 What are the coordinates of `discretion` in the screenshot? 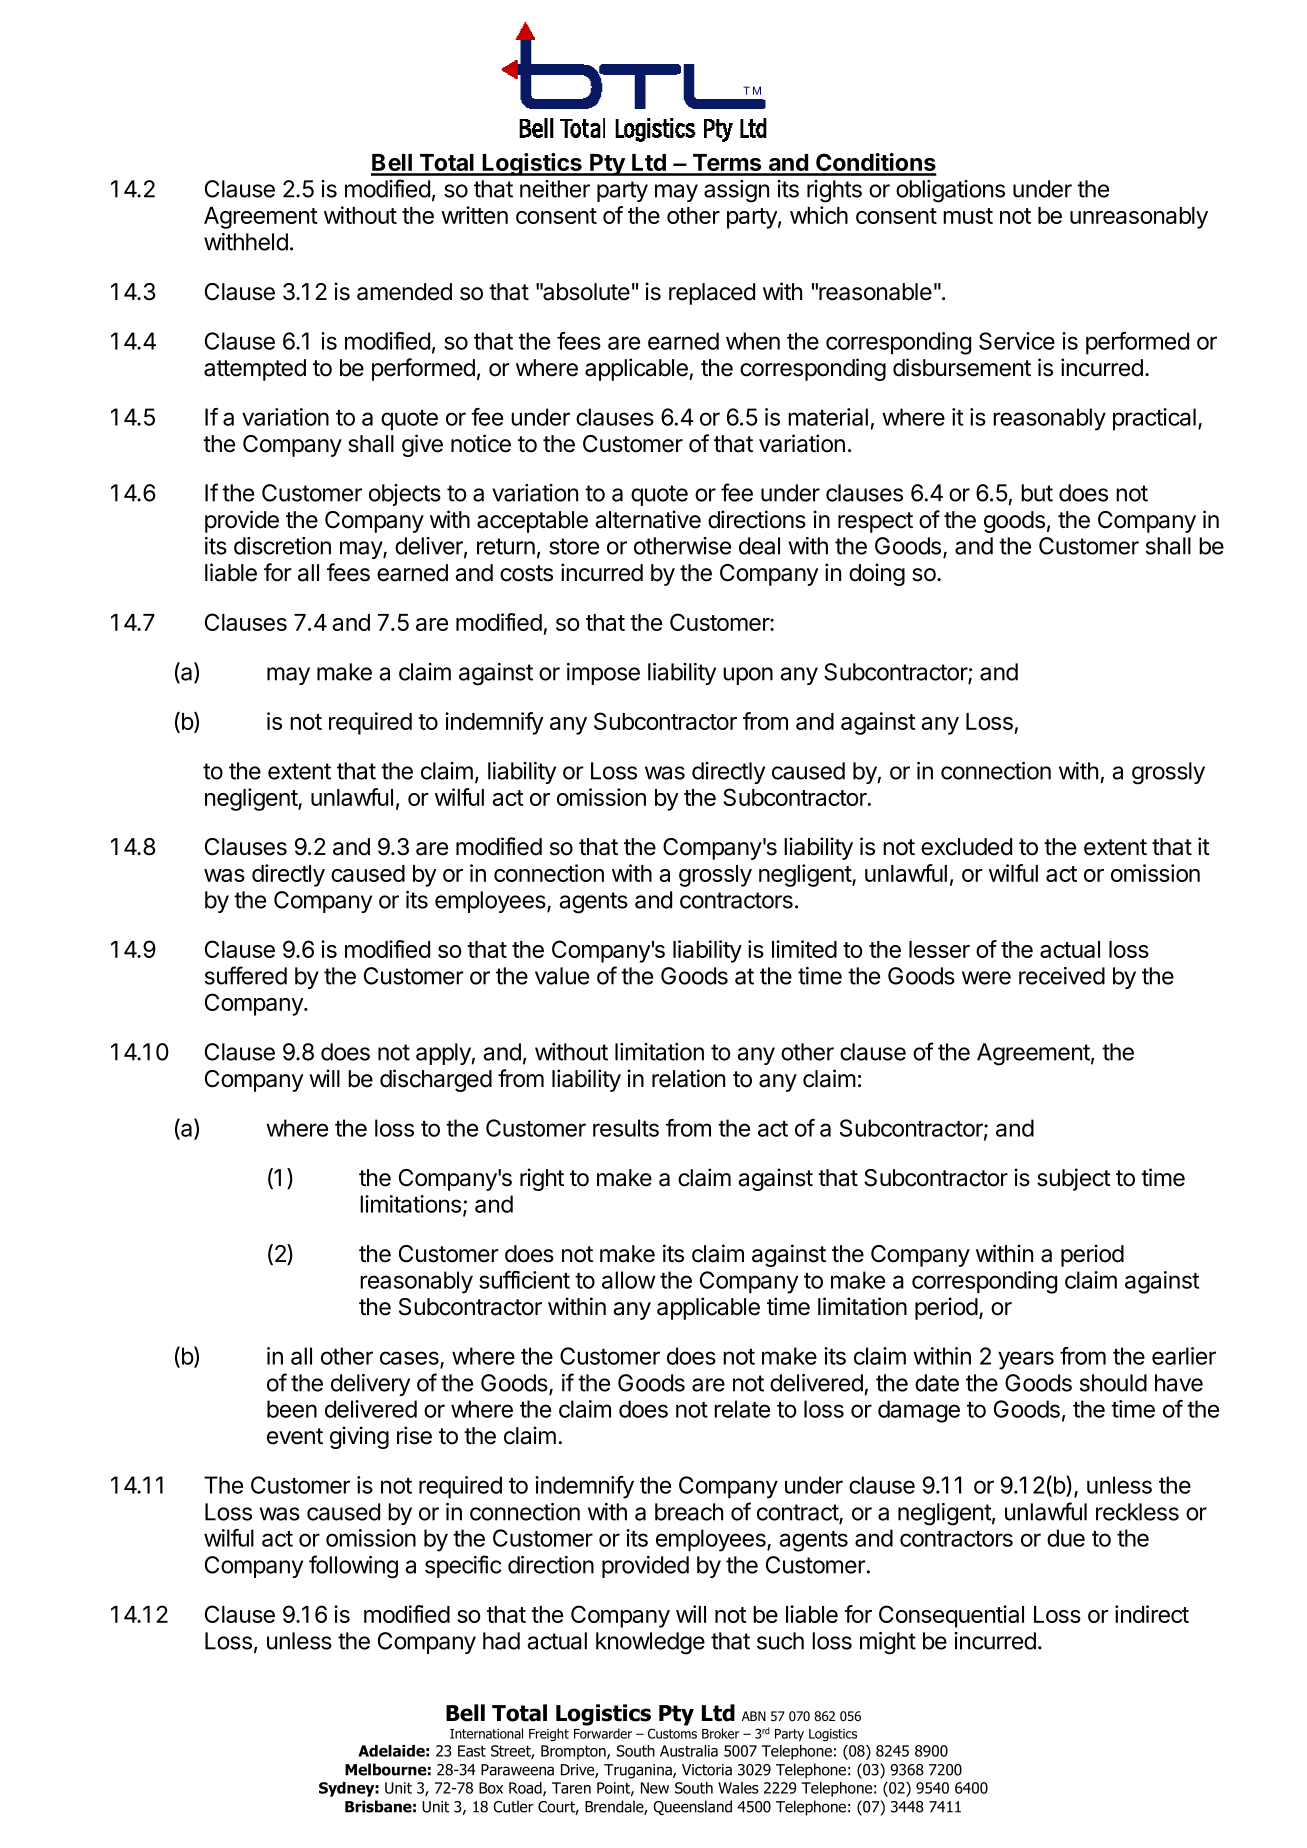 It's located at (282, 546).
